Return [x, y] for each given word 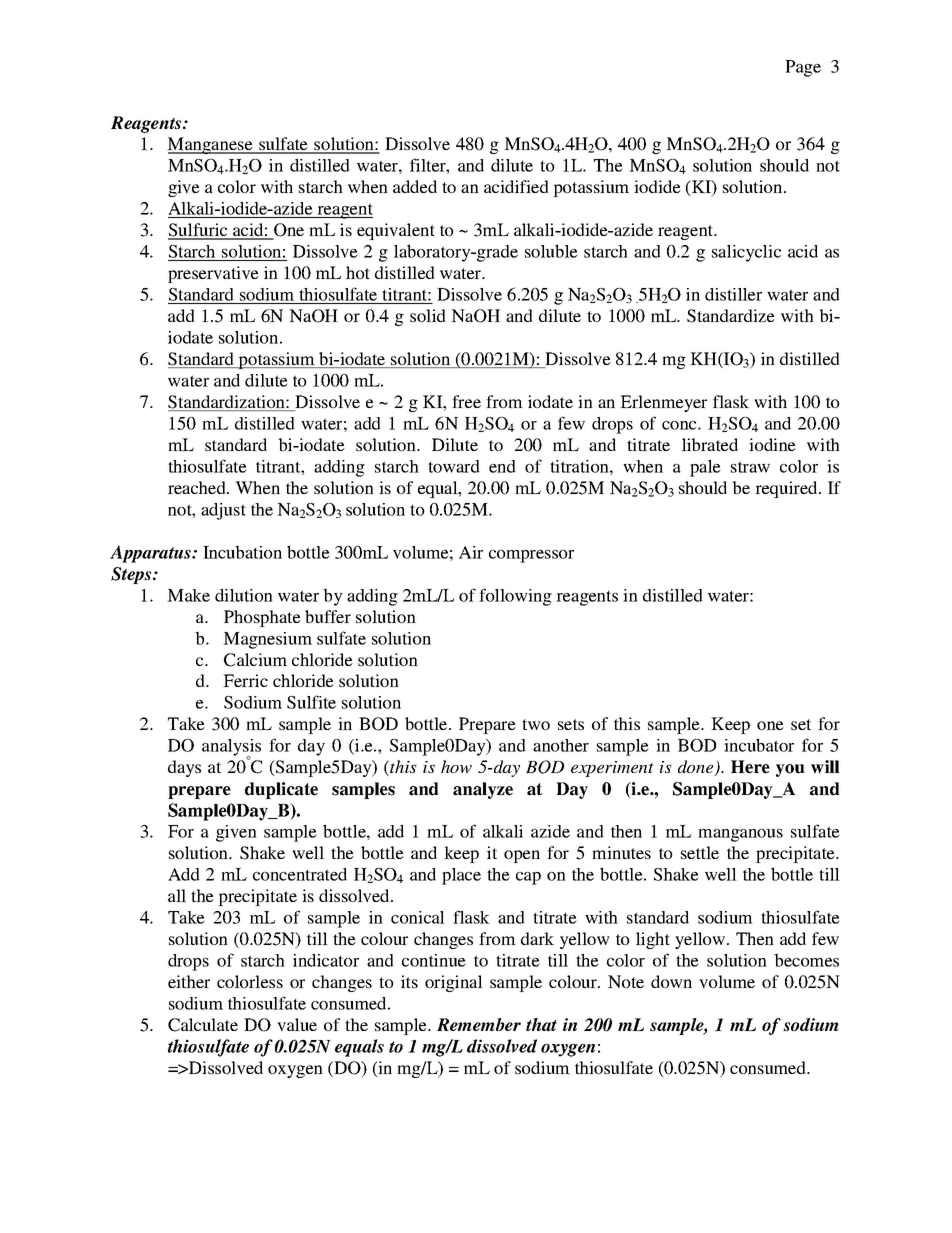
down [671, 981]
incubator [759, 745]
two [536, 724]
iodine [772, 444]
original [454, 983]
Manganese [211, 145]
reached [198, 487]
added [415, 186]
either [189, 981]
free [466, 401]
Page [803, 68]
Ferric [245, 680]
